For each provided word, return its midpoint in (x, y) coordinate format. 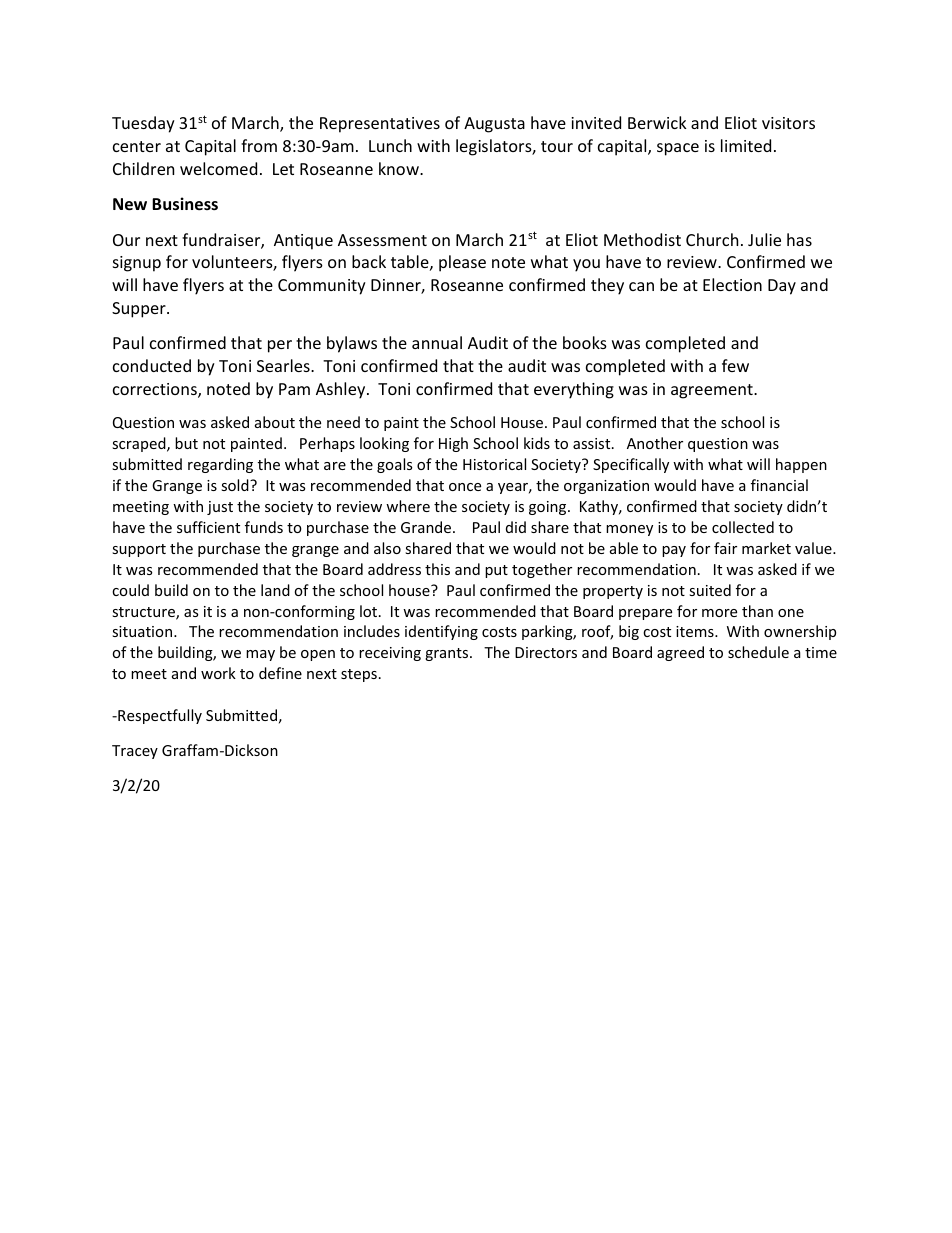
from (259, 145)
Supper (140, 310)
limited (746, 145)
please (462, 263)
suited (710, 590)
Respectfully (159, 716)
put (496, 571)
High (453, 444)
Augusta (494, 125)
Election (732, 284)
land (275, 590)
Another (655, 443)
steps (359, 675)
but (186, 443)
